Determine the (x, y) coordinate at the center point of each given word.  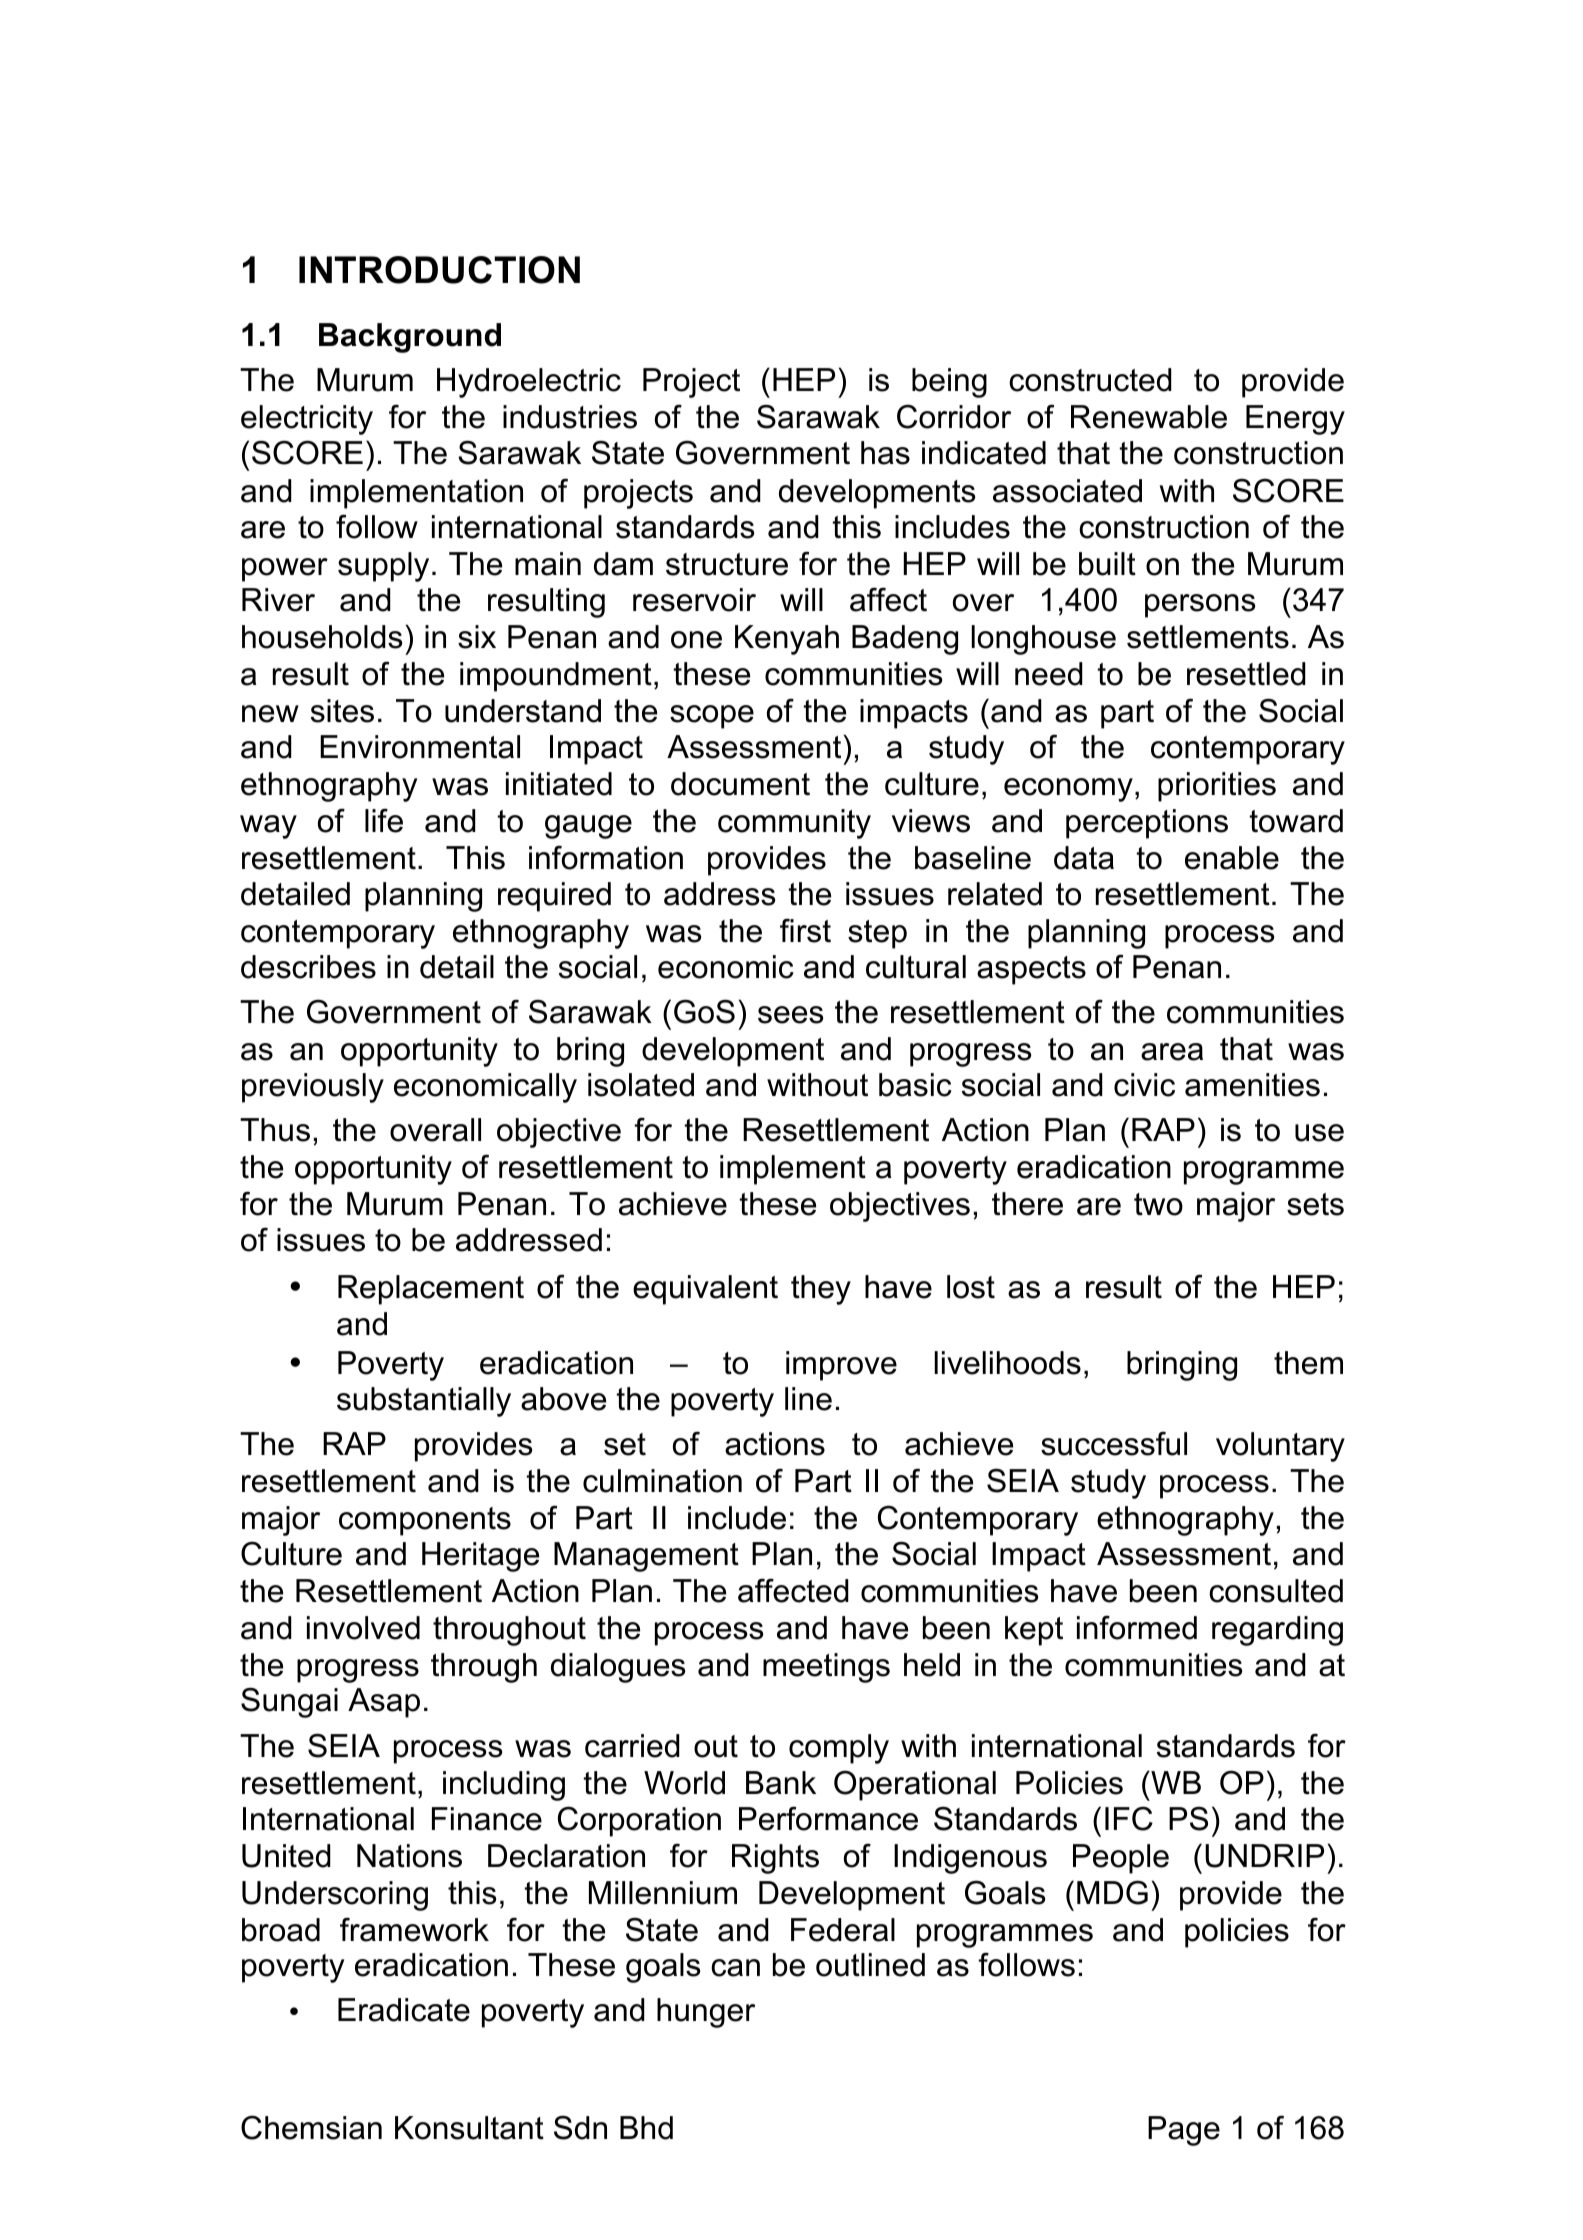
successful (1114, 1443)
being (949, 383)
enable (1232, 858)
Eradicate (404, 2010)
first (805, 930)
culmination (662, 1481)
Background (410, 338)
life (384, 820)
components (425, 1521)
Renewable (1149, 417)
